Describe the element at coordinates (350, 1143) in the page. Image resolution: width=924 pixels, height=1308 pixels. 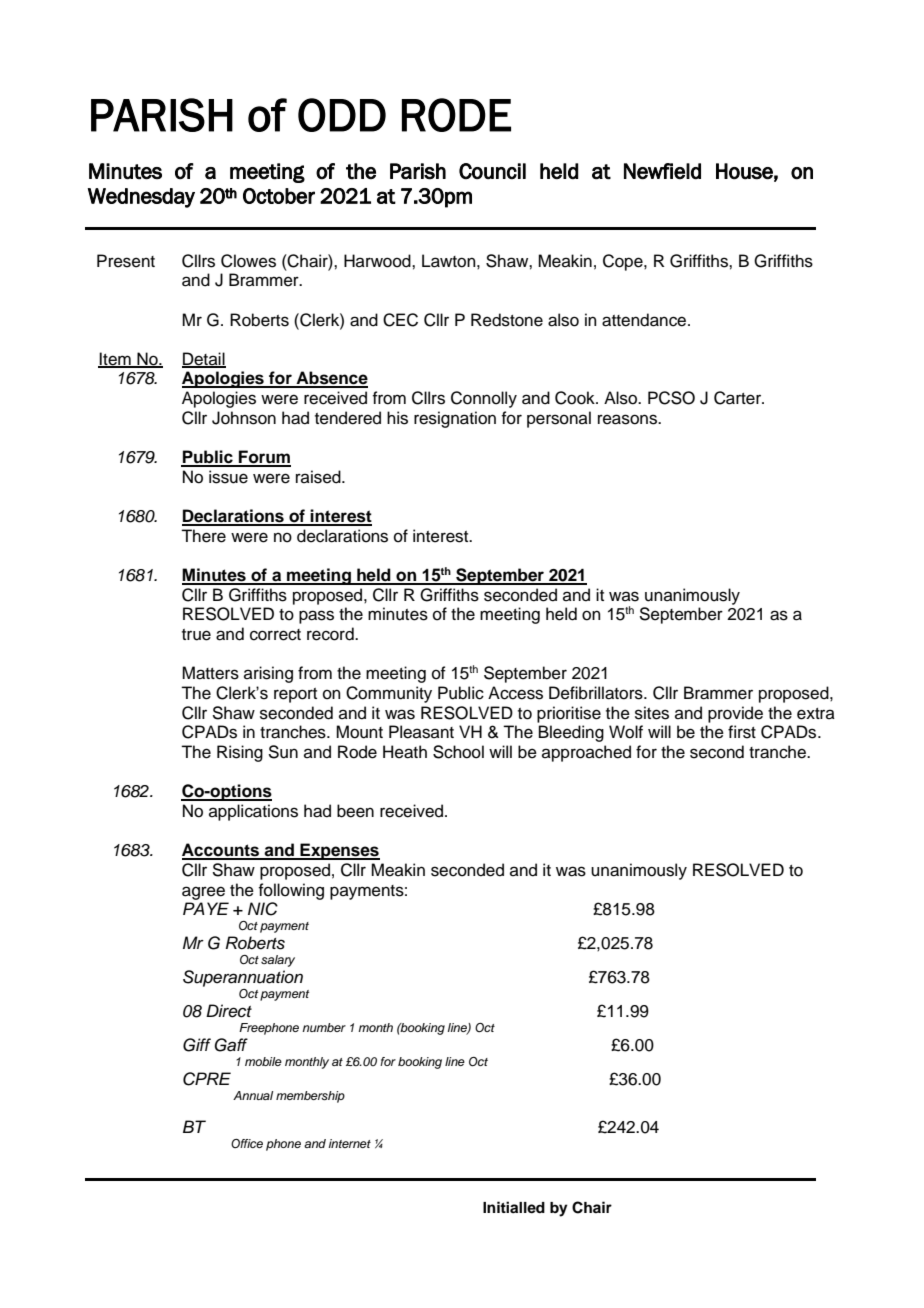
I see `internet` at that location.
